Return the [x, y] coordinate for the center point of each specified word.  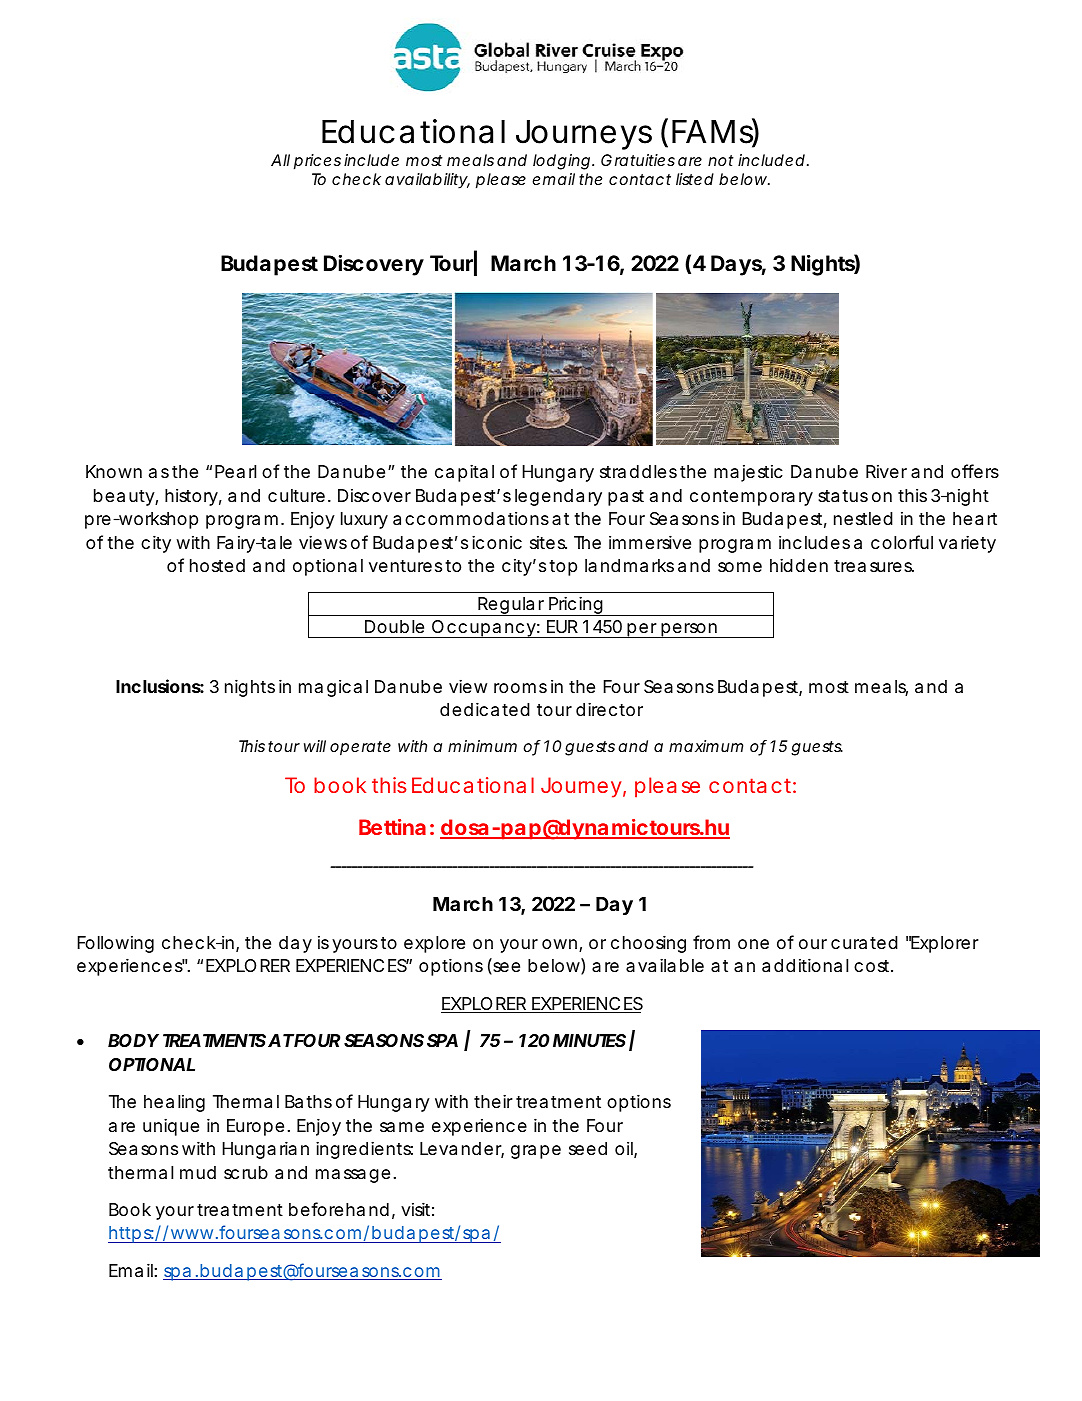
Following [115, 944]
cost [873, 966]
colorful [902, 542]
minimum [482, 746]
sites [548, 542]
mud [198, 1172]
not [721, 160]
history [191, 497]
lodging [561, 162]
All [280, 160]
